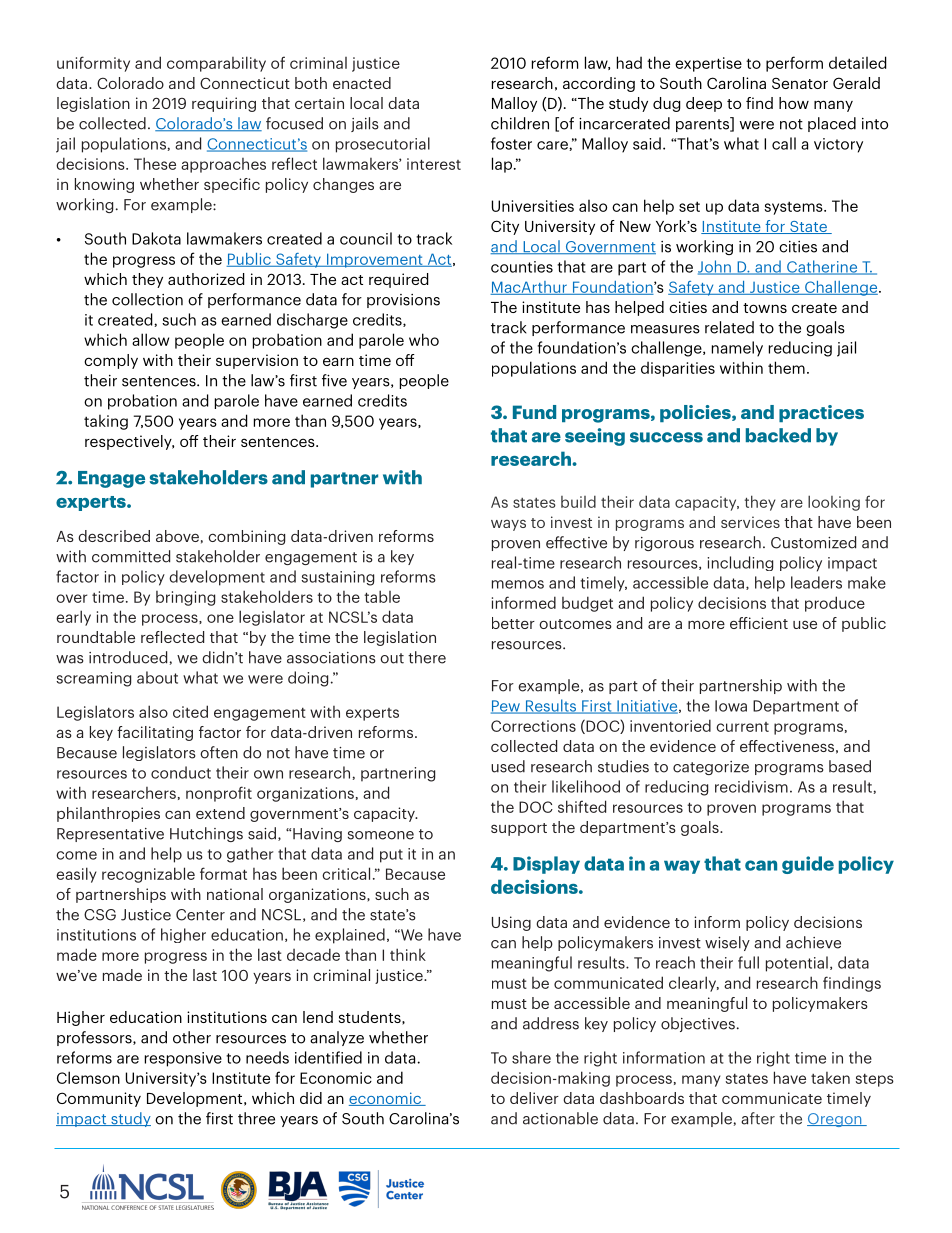 This screenshot has width=952, height=1233. What do you see at coordinates (185, 598) in the screenshot?
I see `bringing` at bounding box center [185, 598].
